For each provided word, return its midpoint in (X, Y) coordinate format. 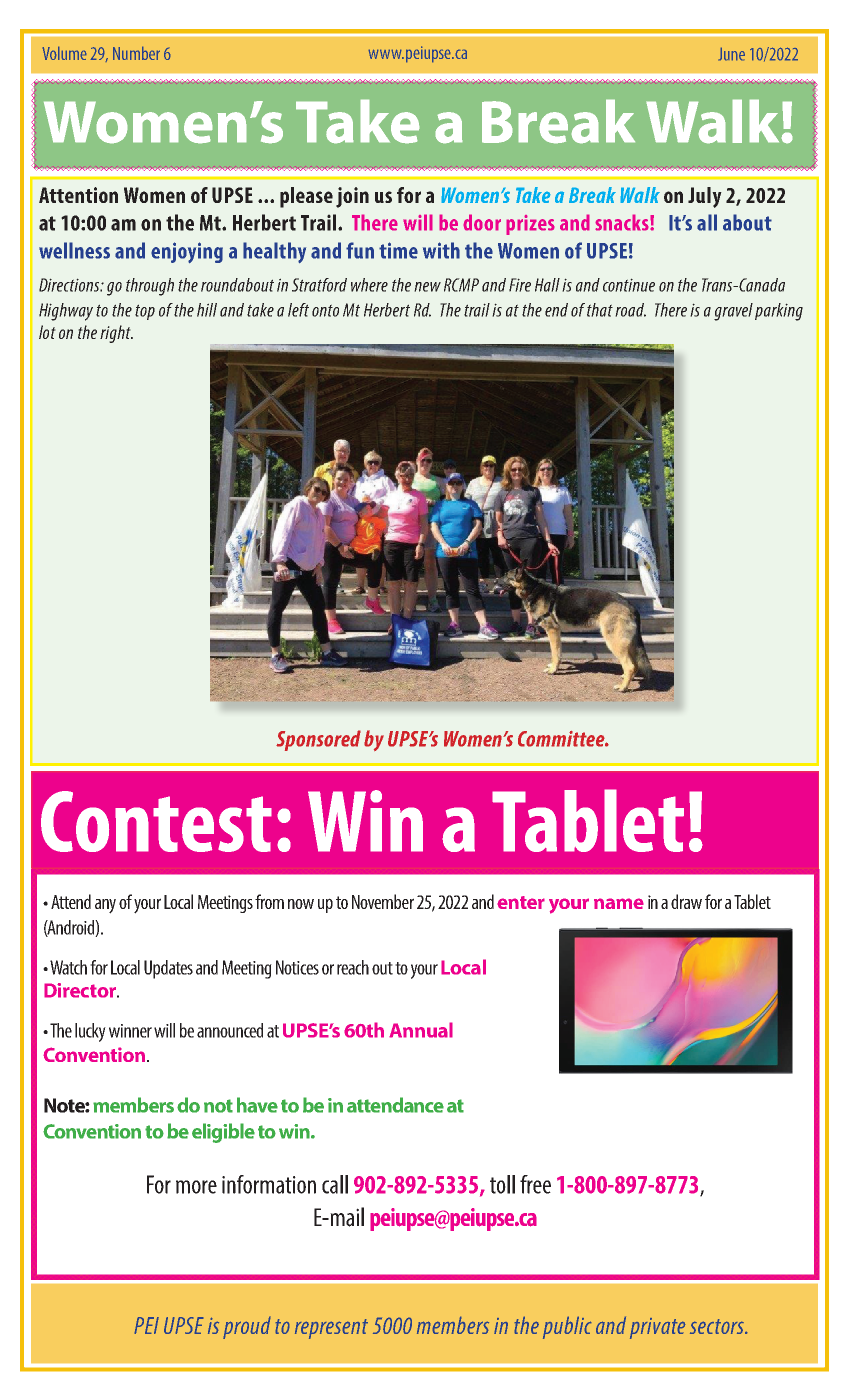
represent (331, 1329)
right (116, 334)
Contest (156, 821)
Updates (168, 969)
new (427, 287)
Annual (421, 1030)
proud (247, 1327)
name (619, 903)
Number (136, 53)
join (352, 197)
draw (686, 901)
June (731, 54)
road (630, 310)
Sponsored (318, 740)
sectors (718, 1326)
